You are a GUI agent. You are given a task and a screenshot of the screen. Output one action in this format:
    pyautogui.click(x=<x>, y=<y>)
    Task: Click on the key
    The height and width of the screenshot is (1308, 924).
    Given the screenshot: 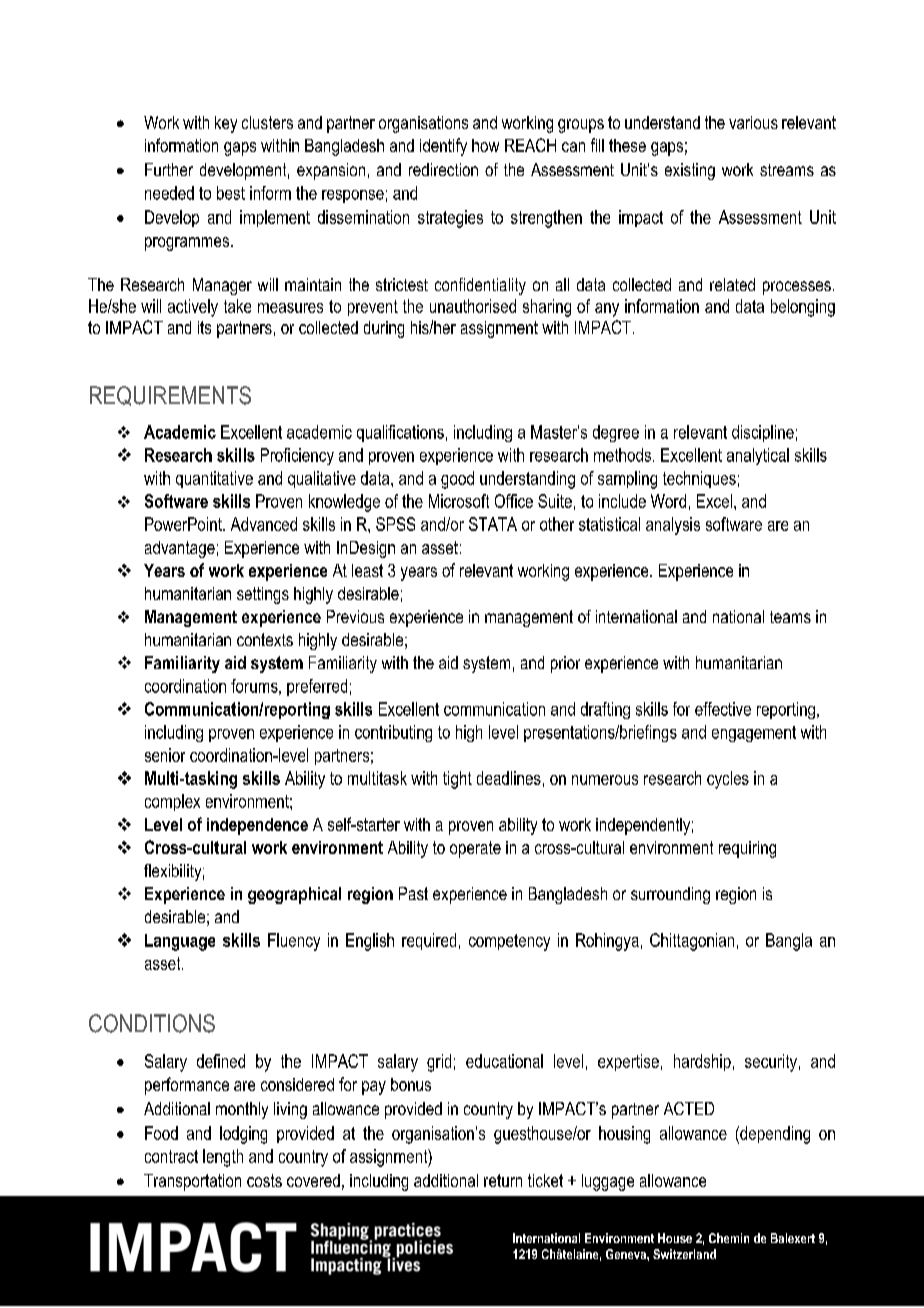 What is the action you would take?
    pyautogui.click(x=226, y=124)
